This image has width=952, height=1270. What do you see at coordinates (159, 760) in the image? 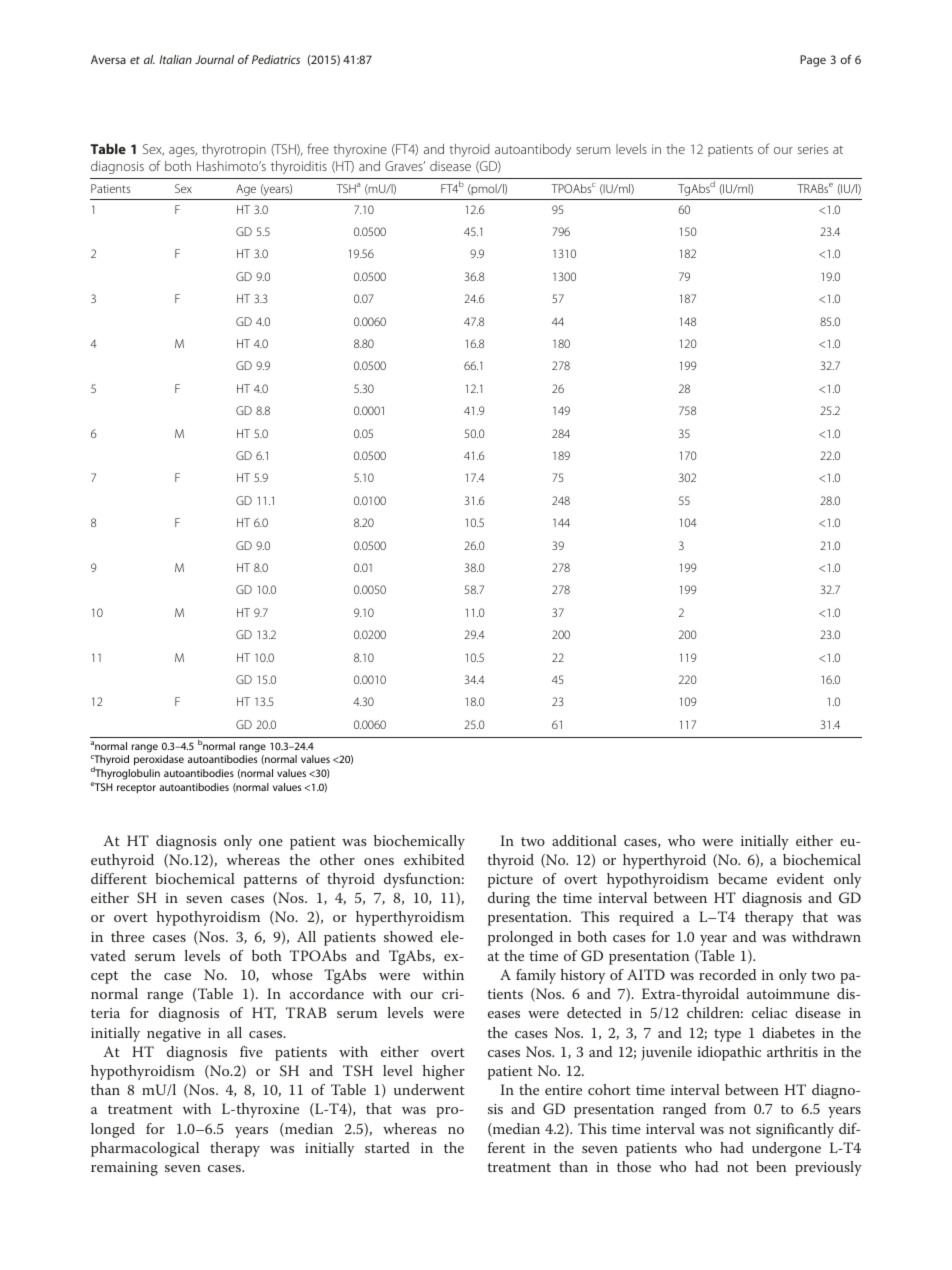
I see `peroxidase` at bounding box center [159, 760].
